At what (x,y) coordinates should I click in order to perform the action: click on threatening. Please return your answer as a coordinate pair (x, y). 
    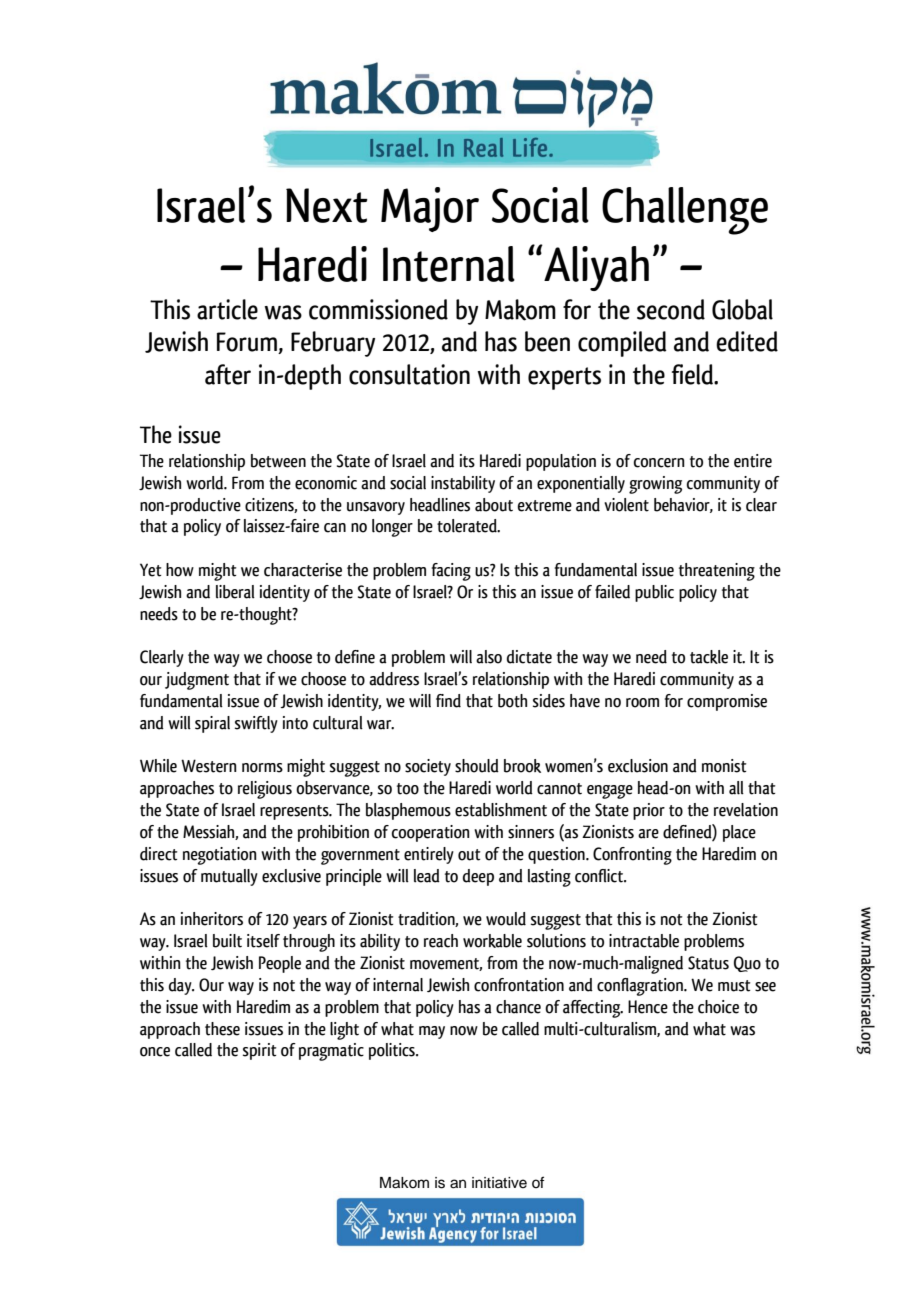
    Looking at the image, I should click on (717, 572).
